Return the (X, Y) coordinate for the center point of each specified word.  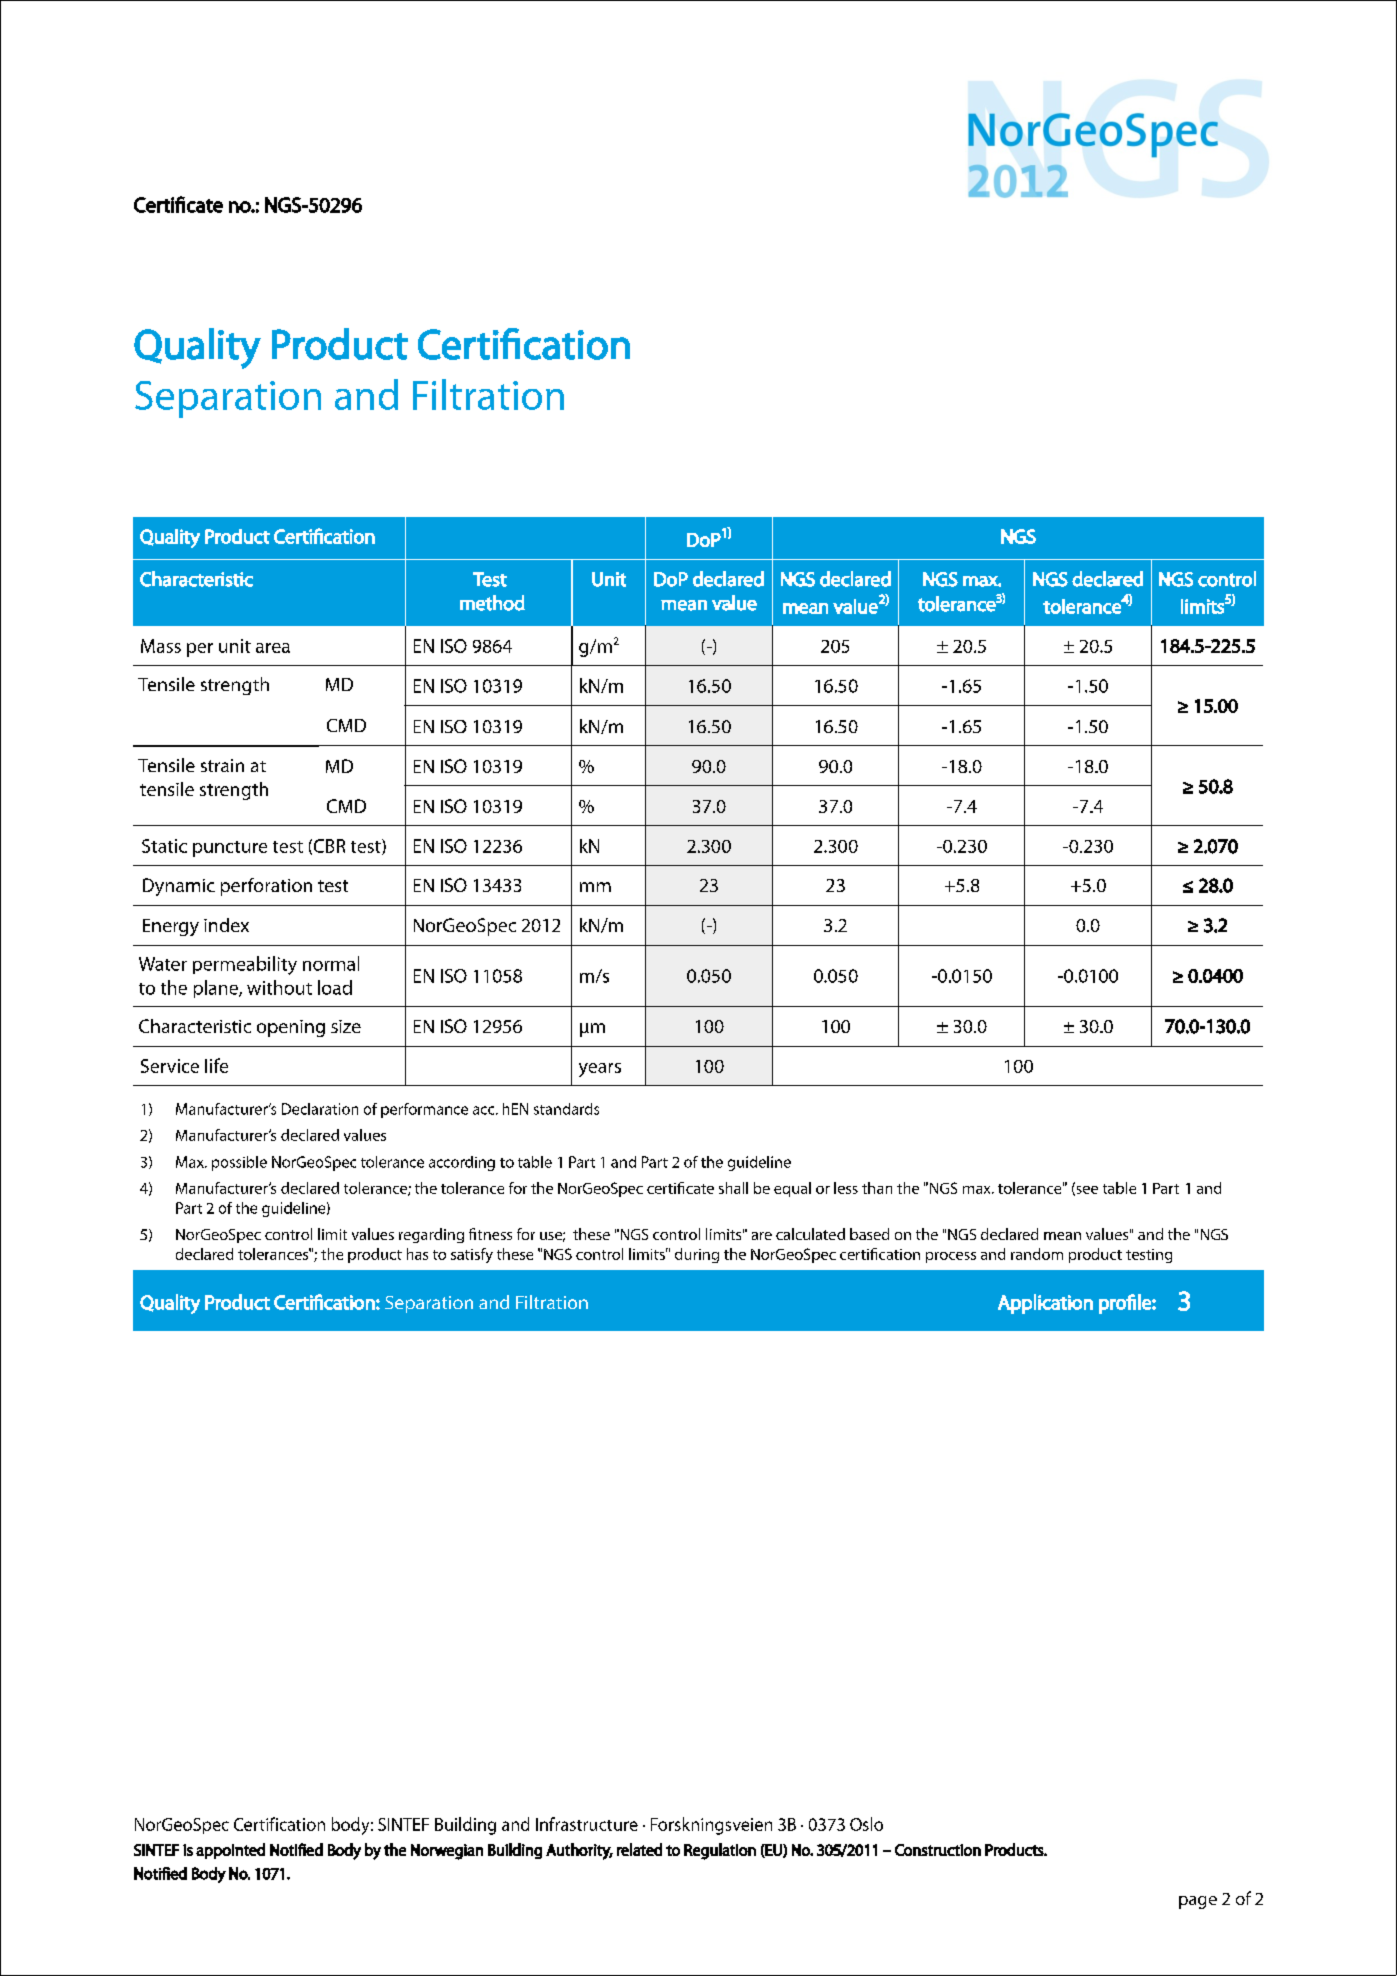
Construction (938, 1850)
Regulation (720, 1851)
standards (566, 1109)
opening (291, 1028)
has (417, 1254)
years (600, 1070)
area (273, 648)
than (877, 1188)
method (492, 603)
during (697, 1255)
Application (1045, 1304)
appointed (230, 1851)
